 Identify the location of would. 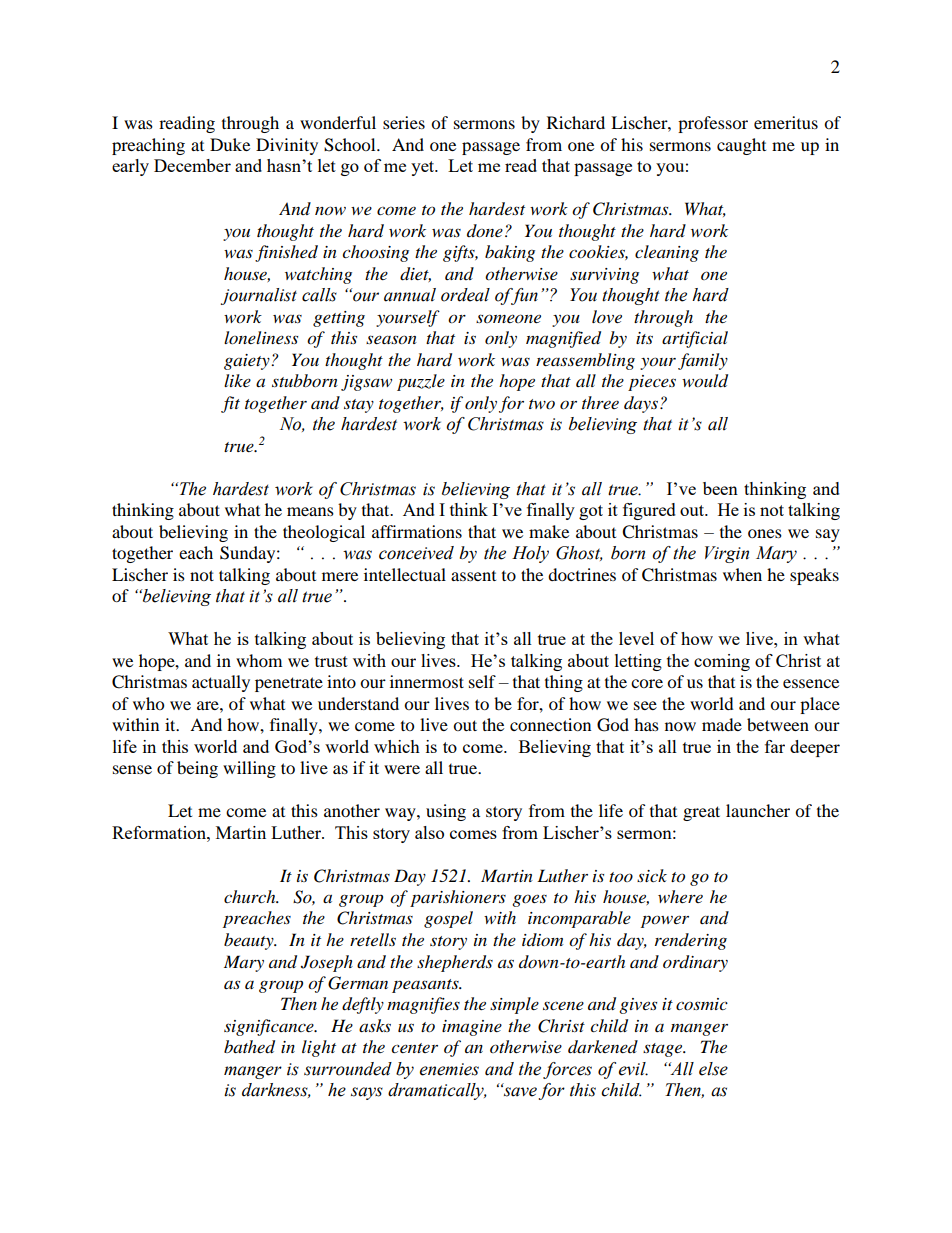
(705, 381).
